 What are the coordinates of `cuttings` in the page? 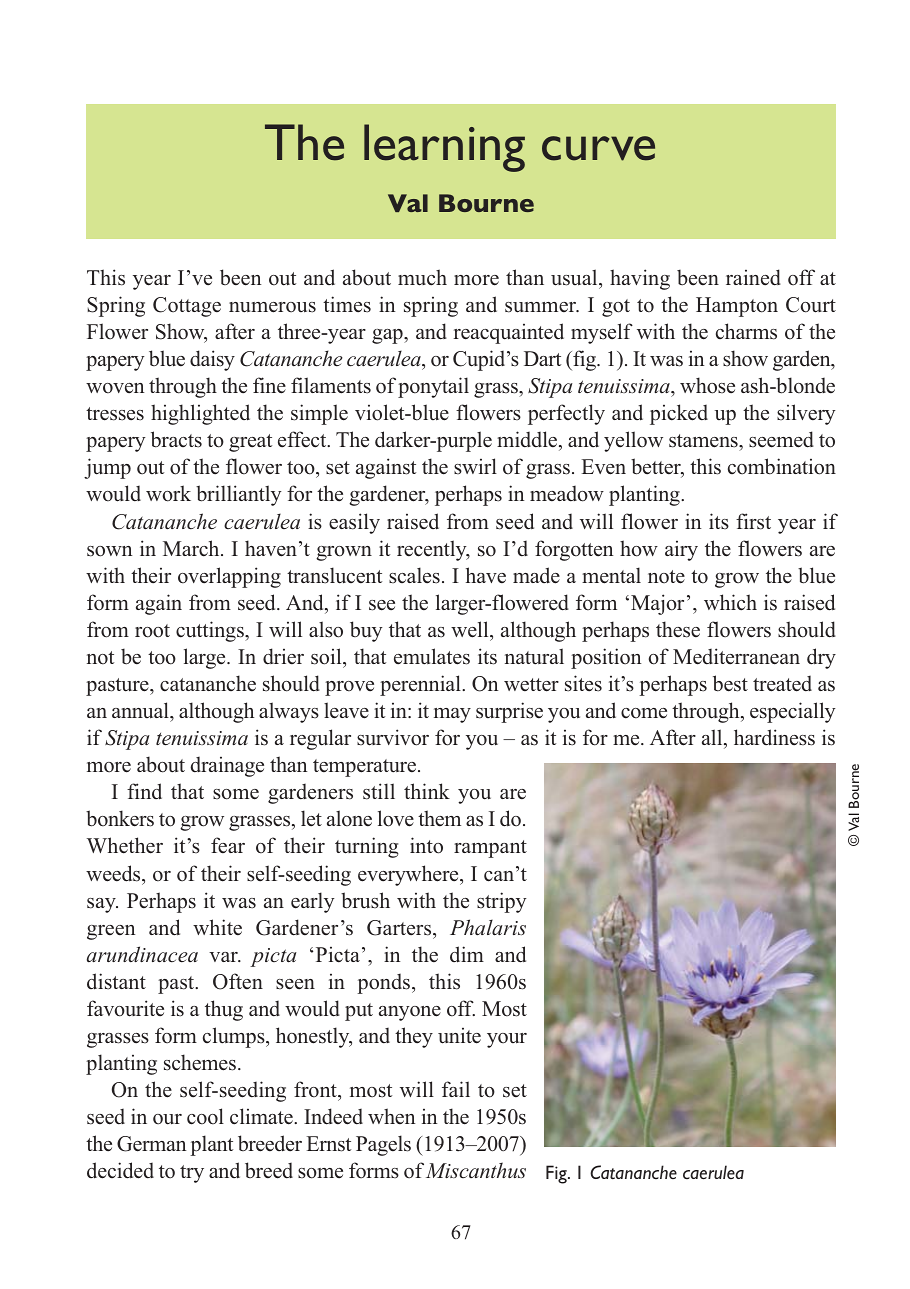 It's located at (211, 631).
